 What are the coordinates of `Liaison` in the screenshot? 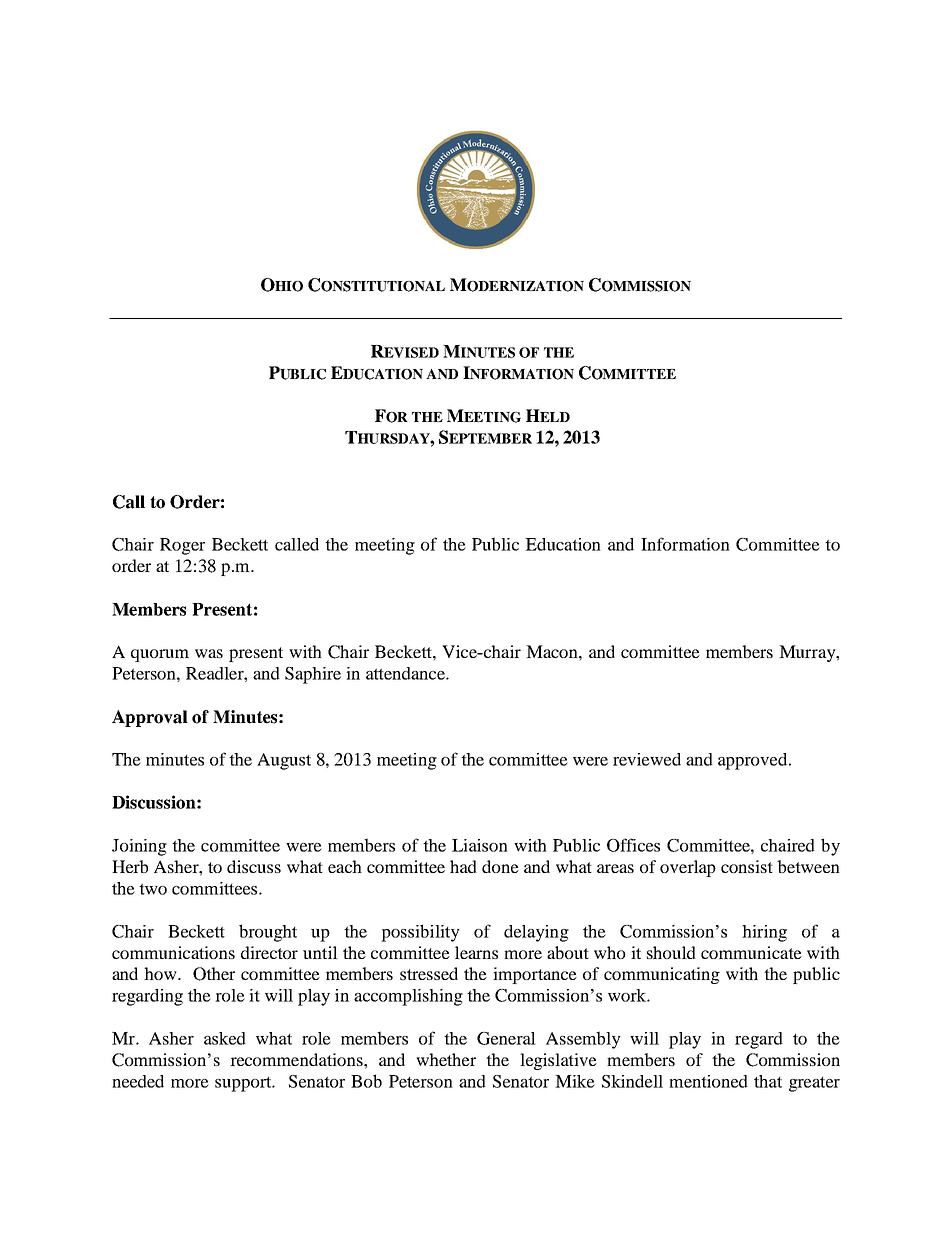 It's located at (480, 845).
